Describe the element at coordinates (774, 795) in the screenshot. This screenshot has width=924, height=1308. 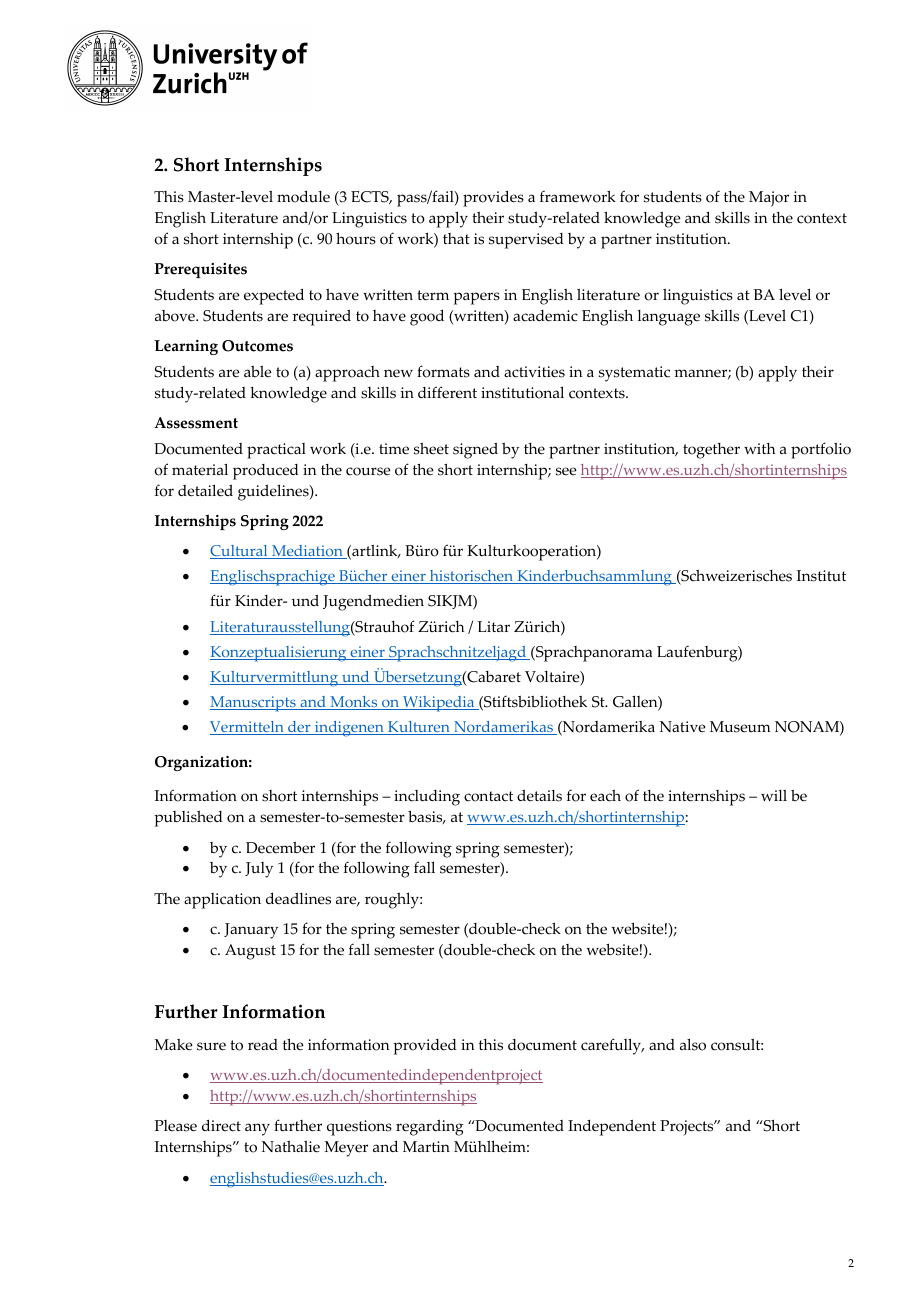
I see `will` at that location.
